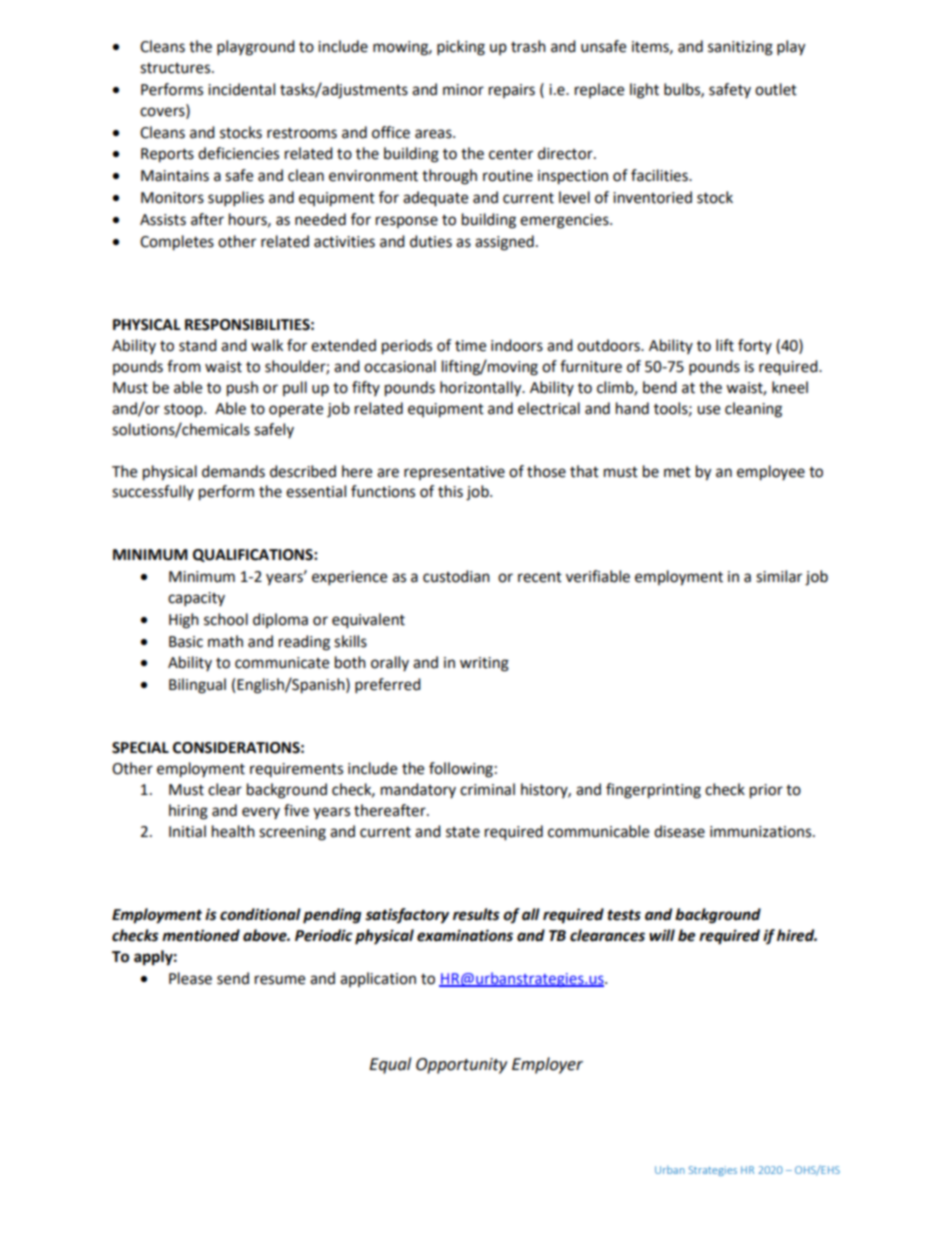 This image has width=952, height=1233. I want to click on send, so click(233, 978).
